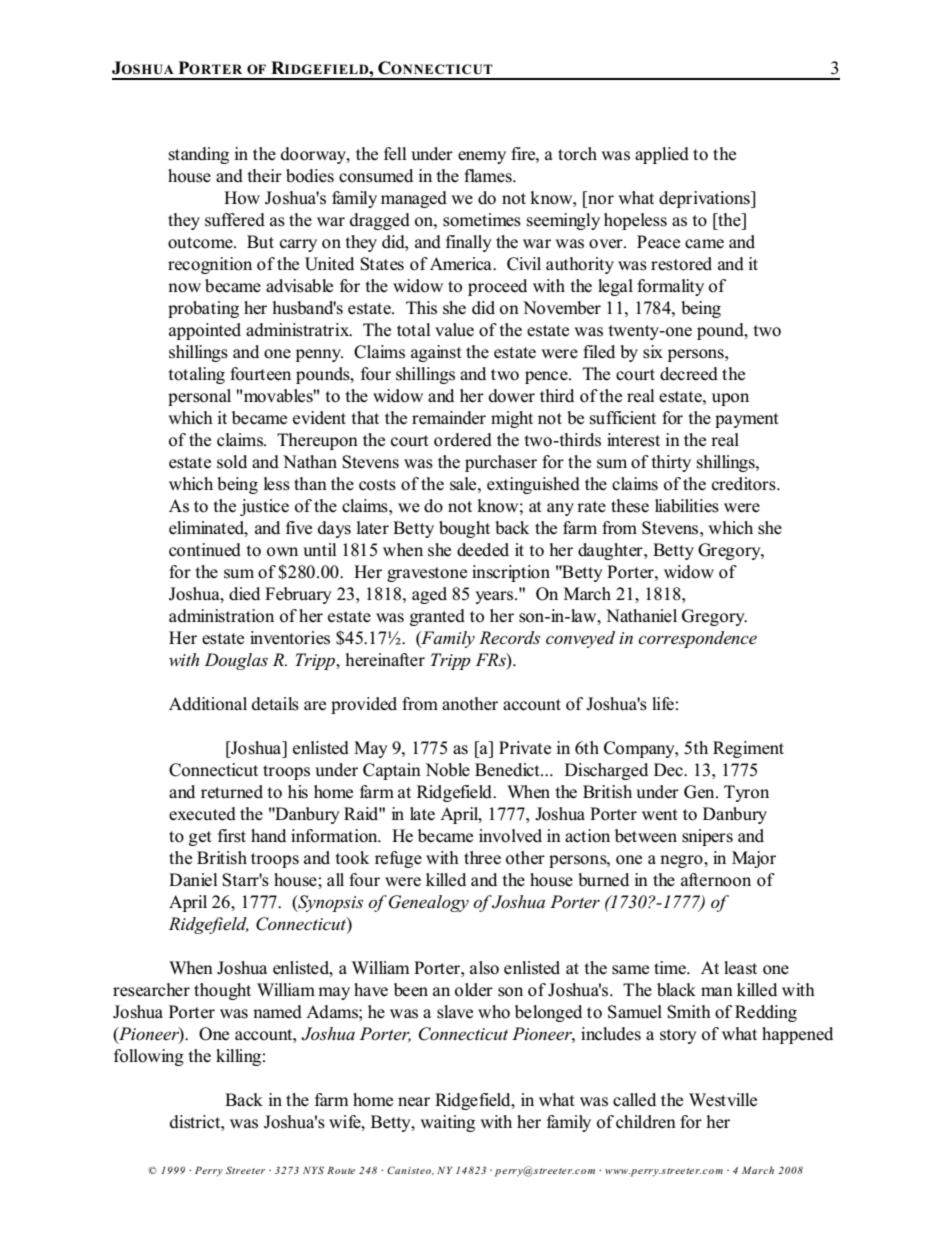 Image resolution: width=952 pixels, height=1233 pixels. Describe the element at coordinates (464, 529) in the screenshot. I see `bought` at that location.
